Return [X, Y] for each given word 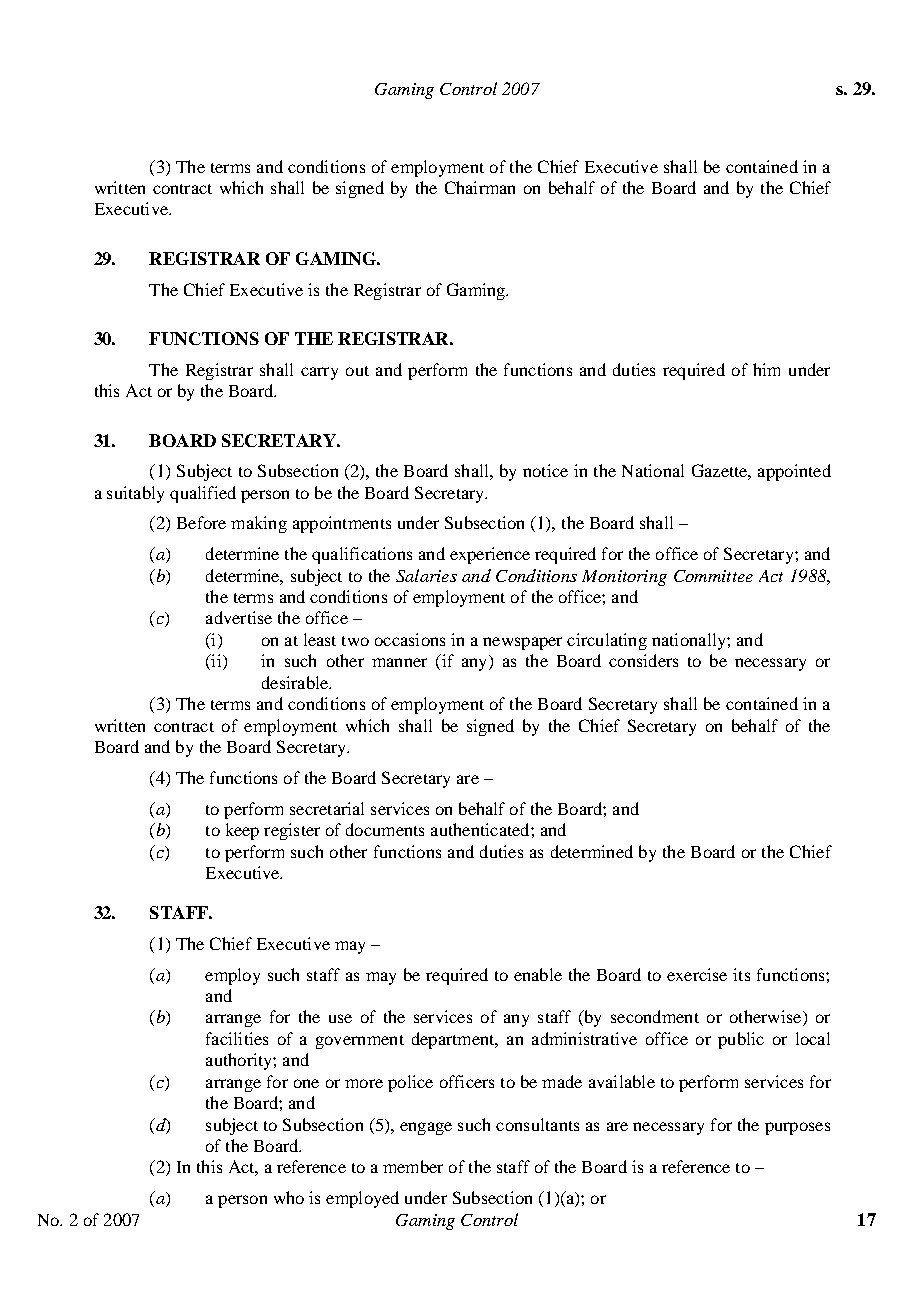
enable [538, 974]
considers [643, 660]
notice [545, 470]
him [766, 369]
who [289, 1197]
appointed [794, 472]
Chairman [480, 187]
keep [242, 831]
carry [319, 373]
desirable [296, 682]
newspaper [522, 643]
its [741, 974]
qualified [203, 494]
